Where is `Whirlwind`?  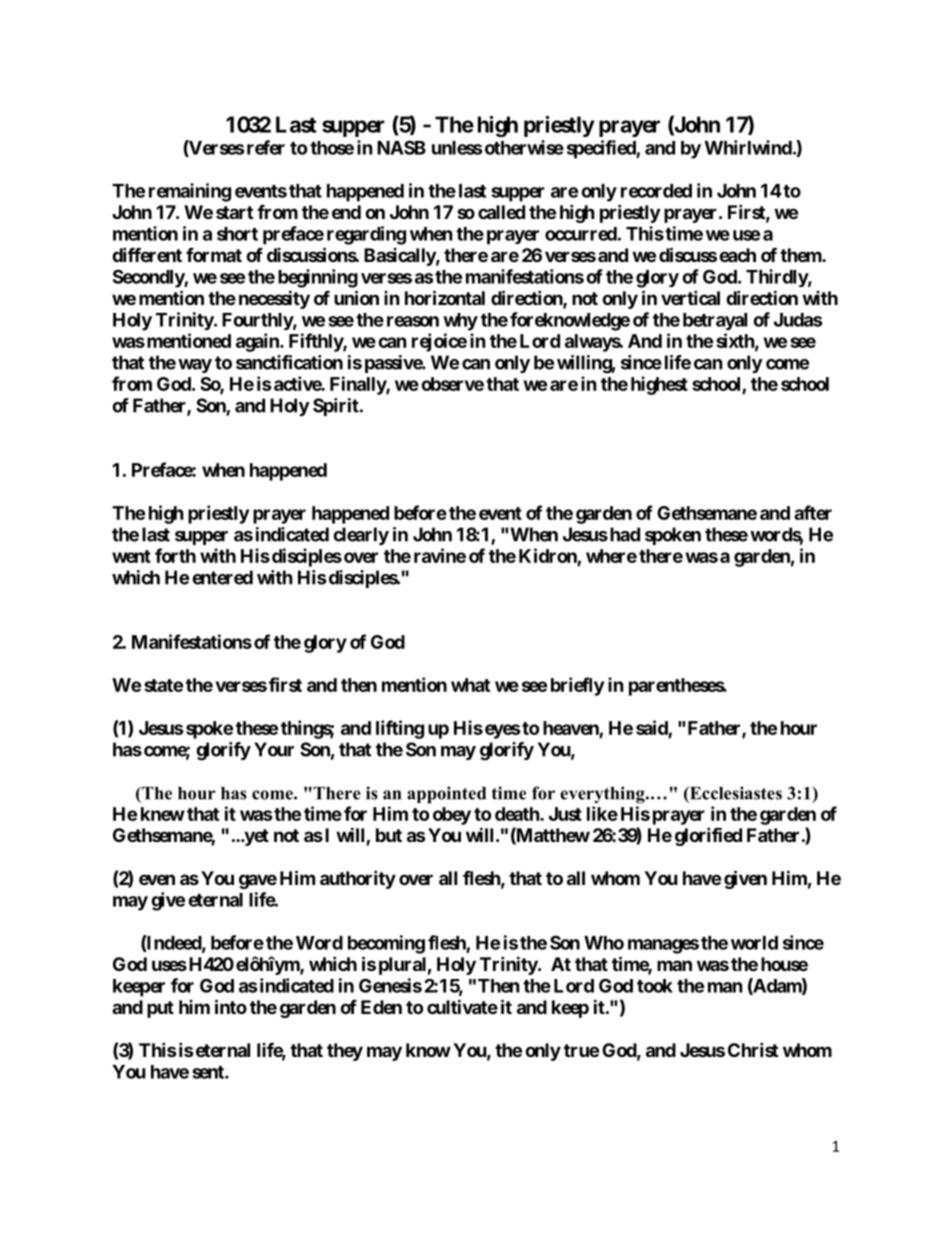
Whirlwind is located at coordinates (748, 147).
